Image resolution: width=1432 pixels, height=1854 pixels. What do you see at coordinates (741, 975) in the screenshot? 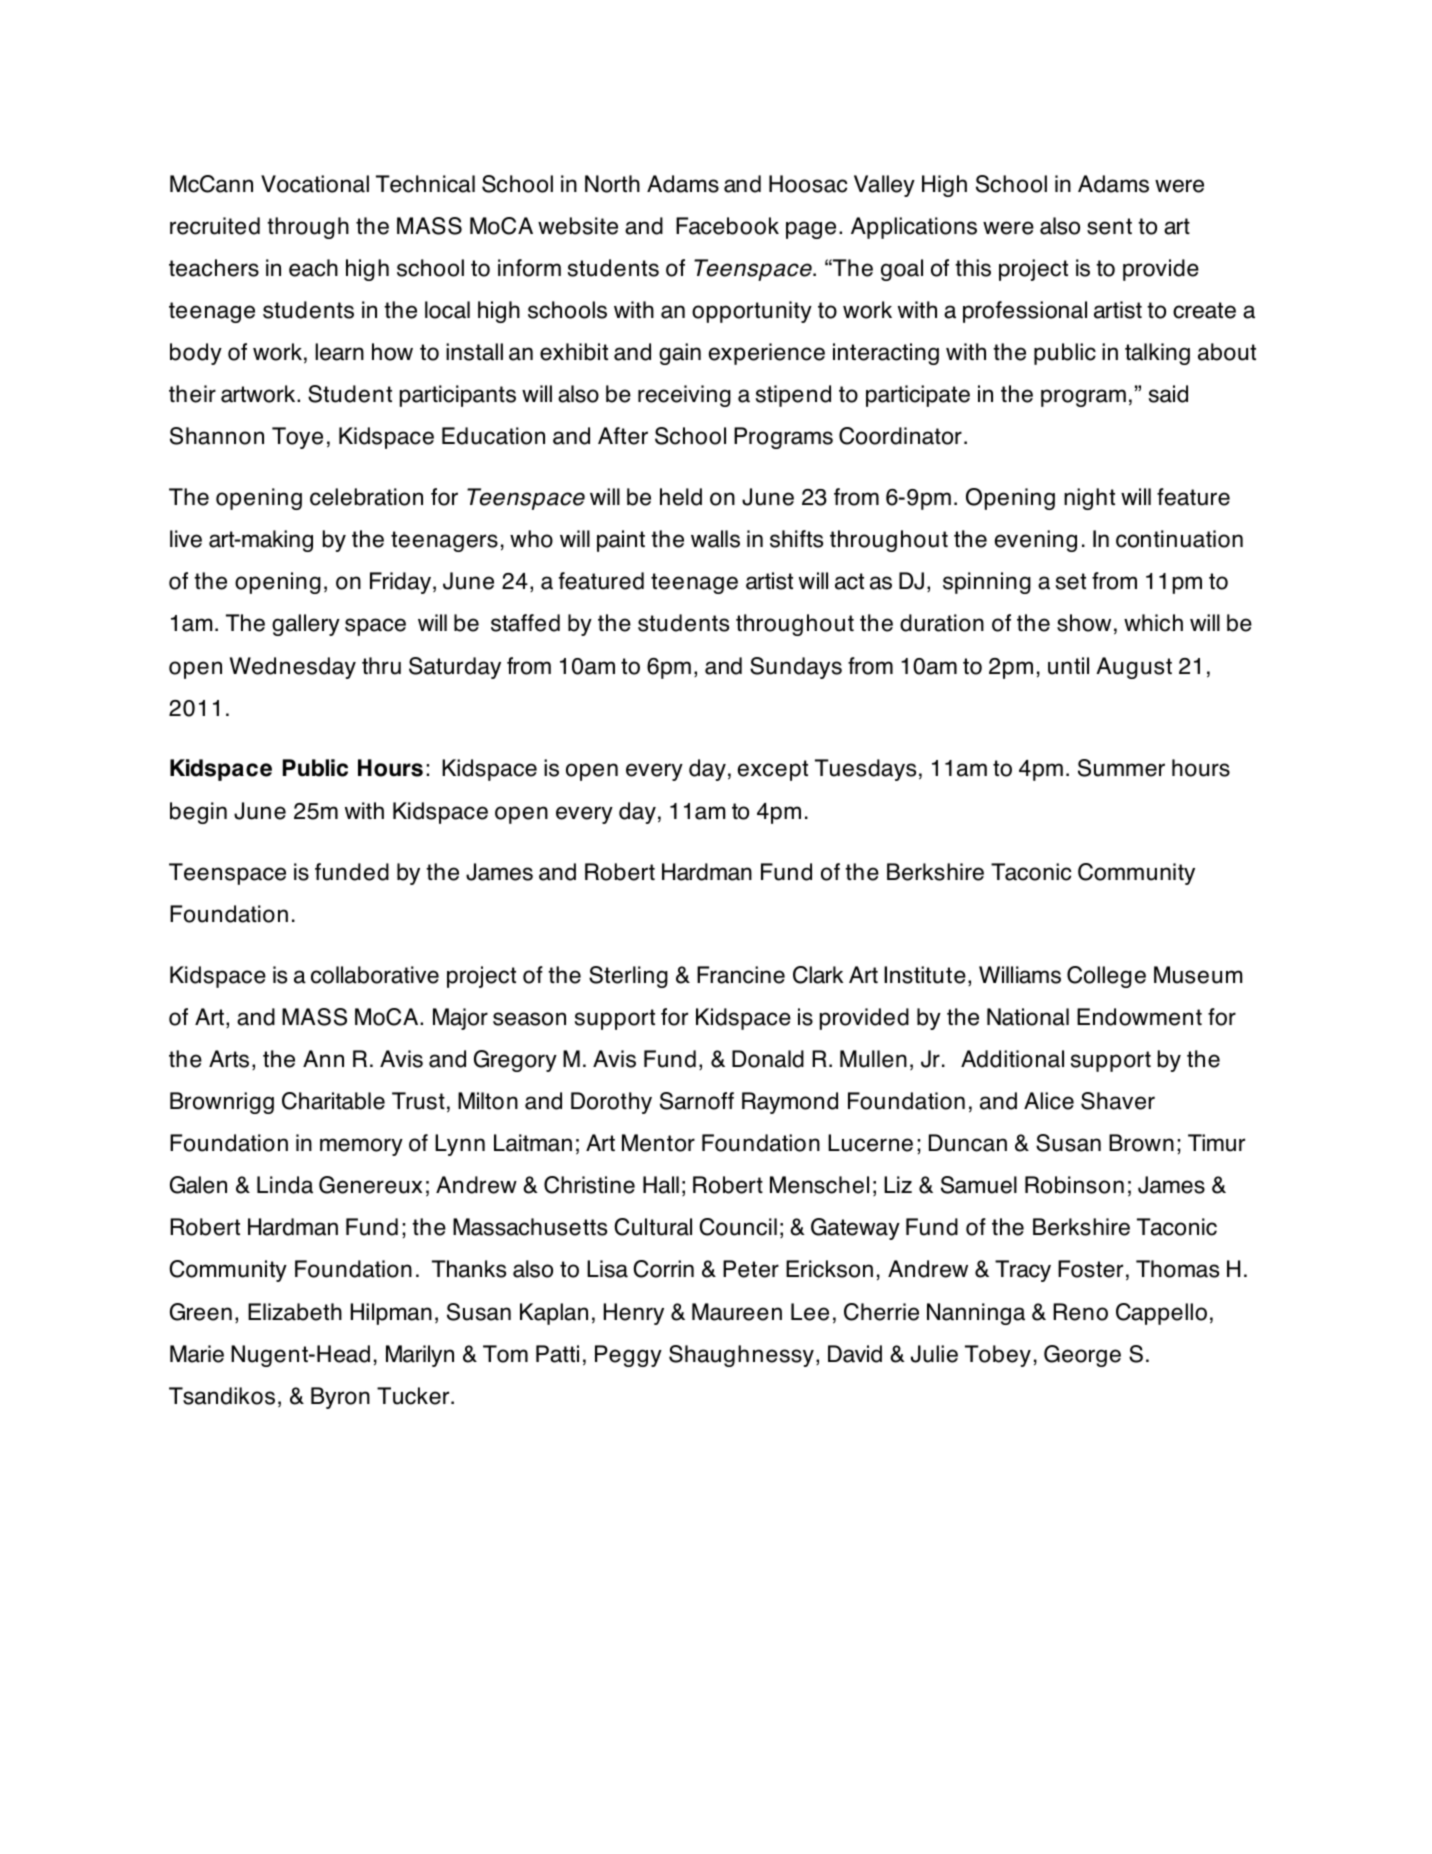
I see `Francine` at bounding box center [741, 975].
